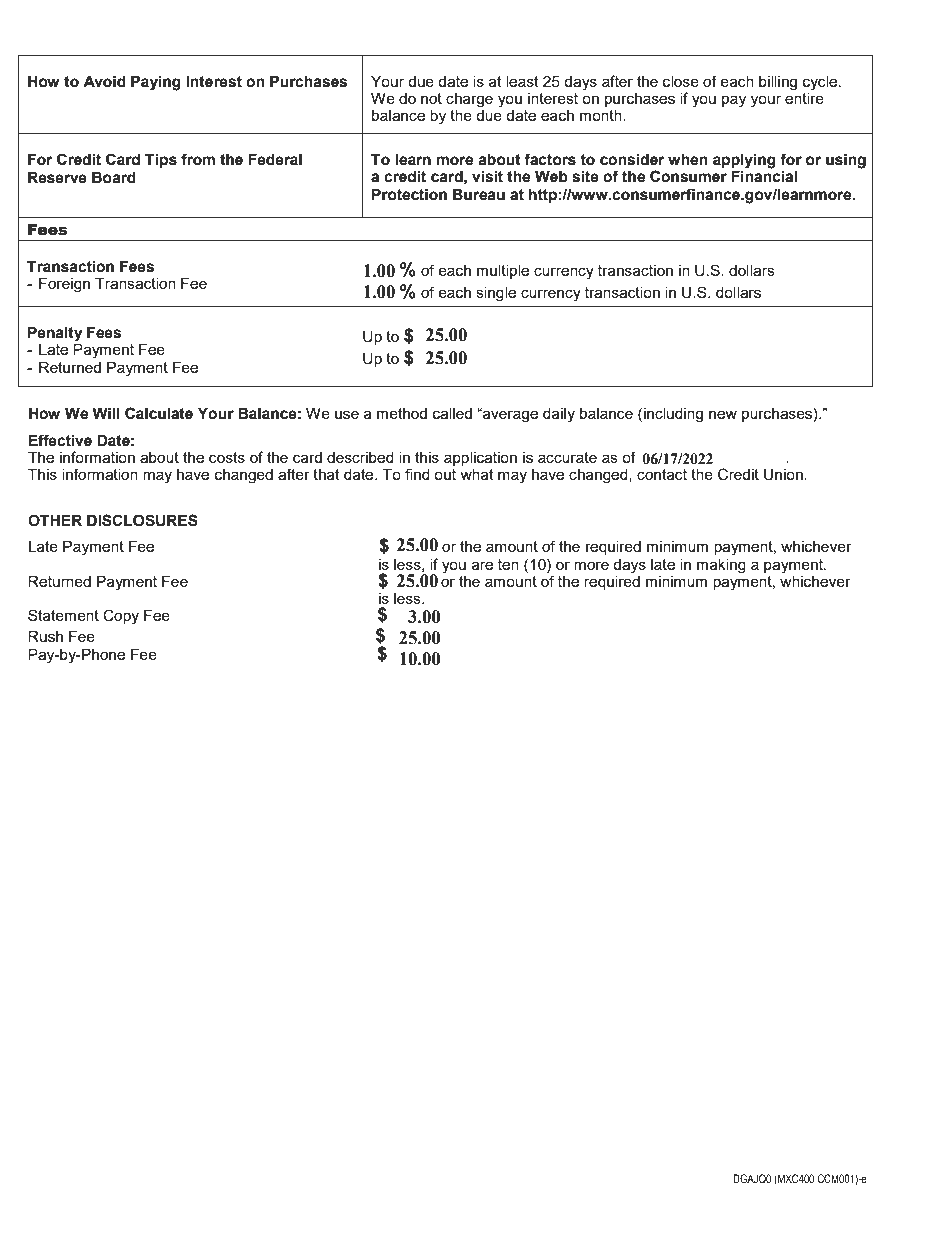 This screenshot has height=1233, width=952. What do you see at coordinates (721, 566) in the screenshot?
I see `making` at bounding box center [721, 566].
